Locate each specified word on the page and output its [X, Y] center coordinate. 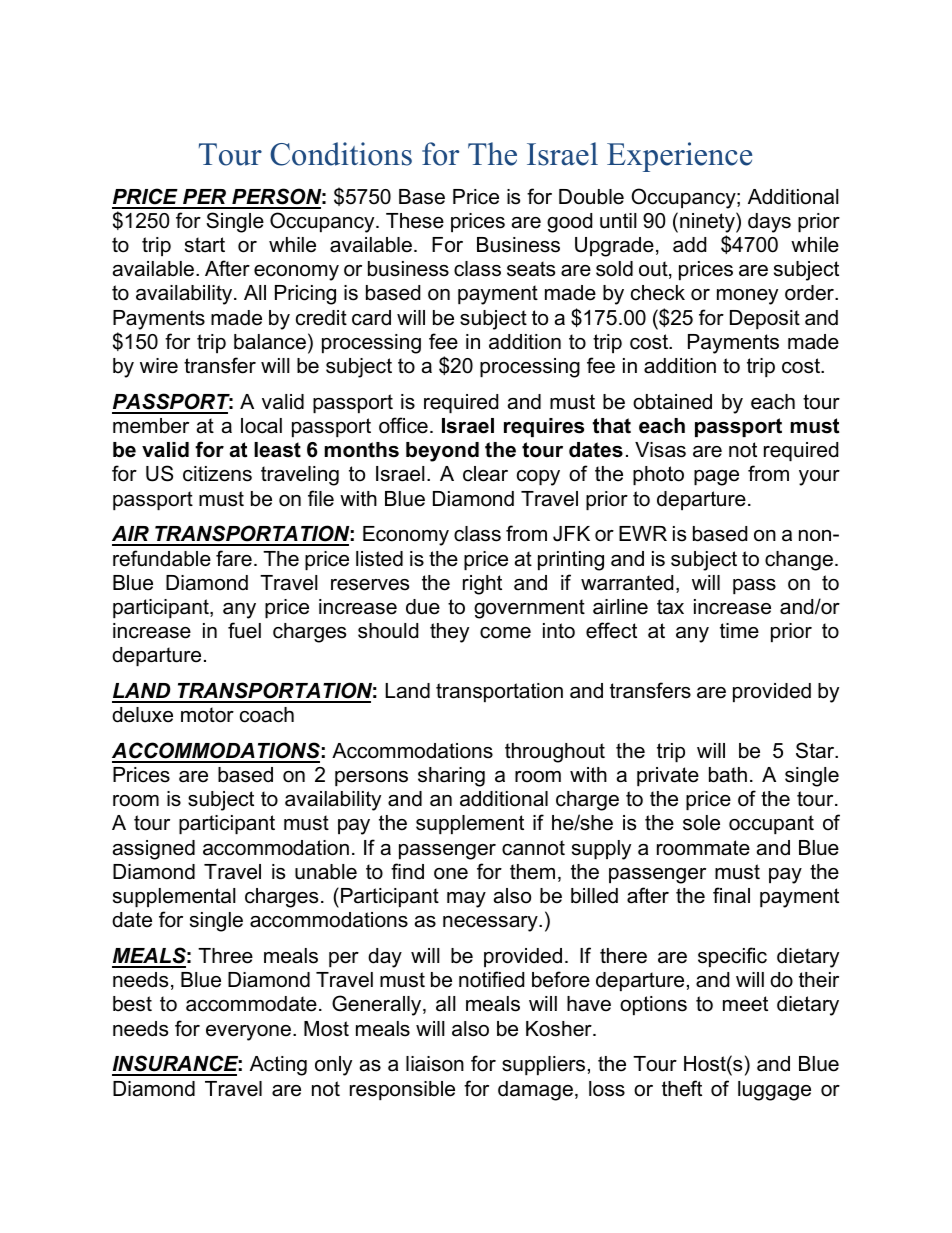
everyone [248, 1033]
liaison [435, 1064]
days [769, 223]
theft [682, 1088]
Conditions [341, 154]
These [415, 221]
